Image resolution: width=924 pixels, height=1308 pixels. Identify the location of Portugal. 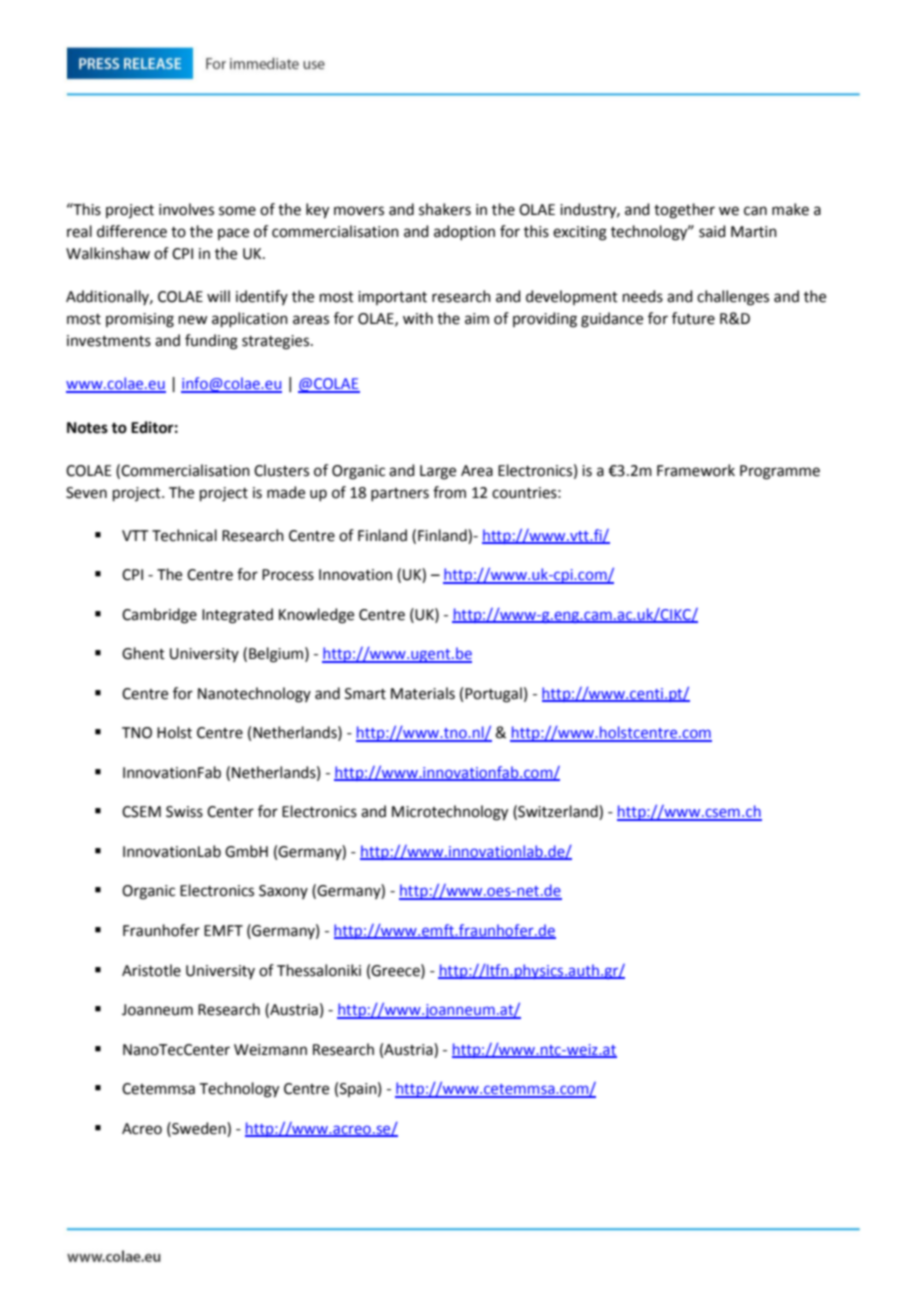
(493, 695).
